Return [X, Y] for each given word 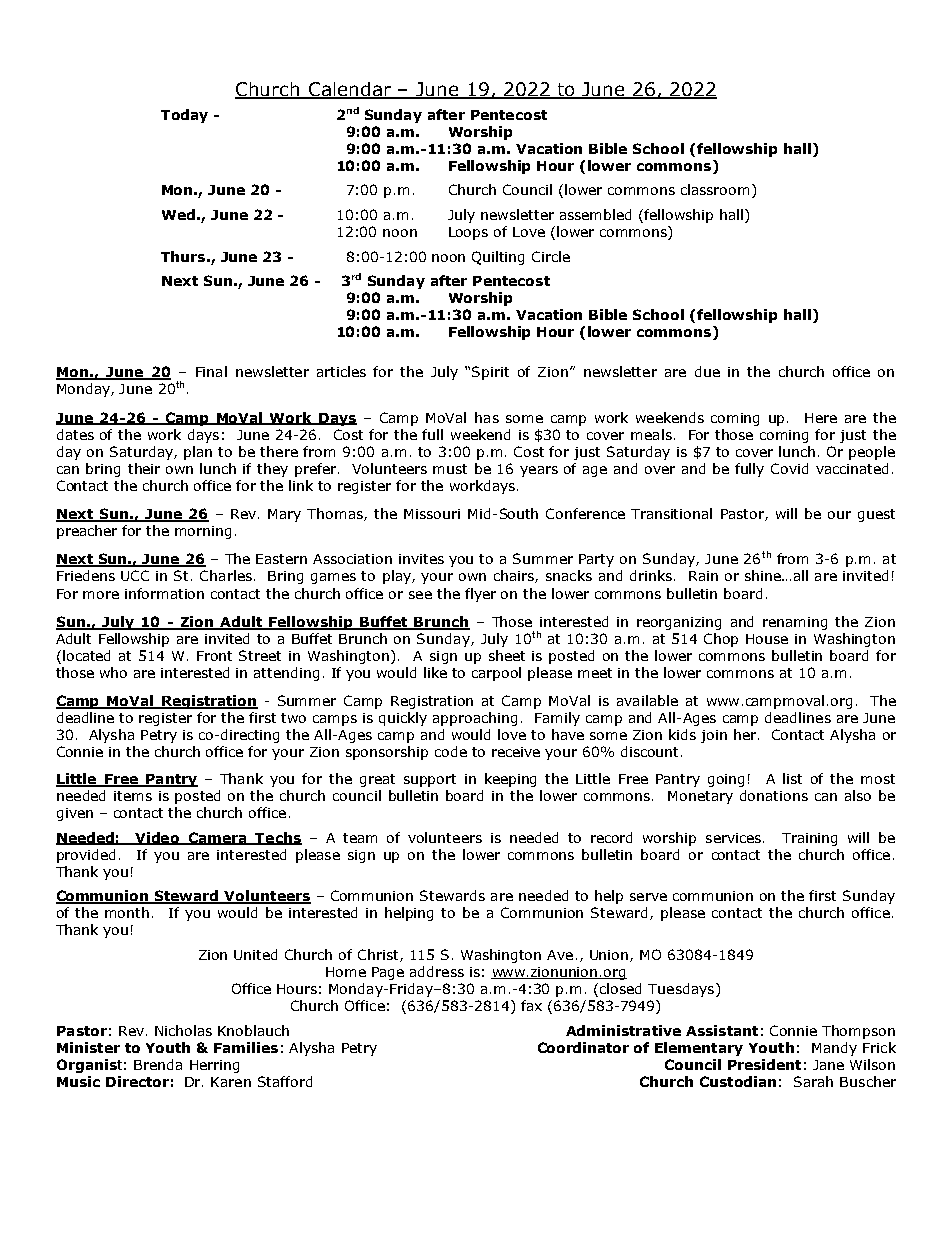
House [767, 639]
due [707, 371]
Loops [468, 233]
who [113, 672]
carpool [496, 674]
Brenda [158, 1064]
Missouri [432, 514]
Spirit [490, 373]
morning [203, 532]
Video [158, 838]
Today [184, 116]
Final [211, 371]
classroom [715, 189]
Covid [789, 468]
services [735, 838]
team [360, 838]
